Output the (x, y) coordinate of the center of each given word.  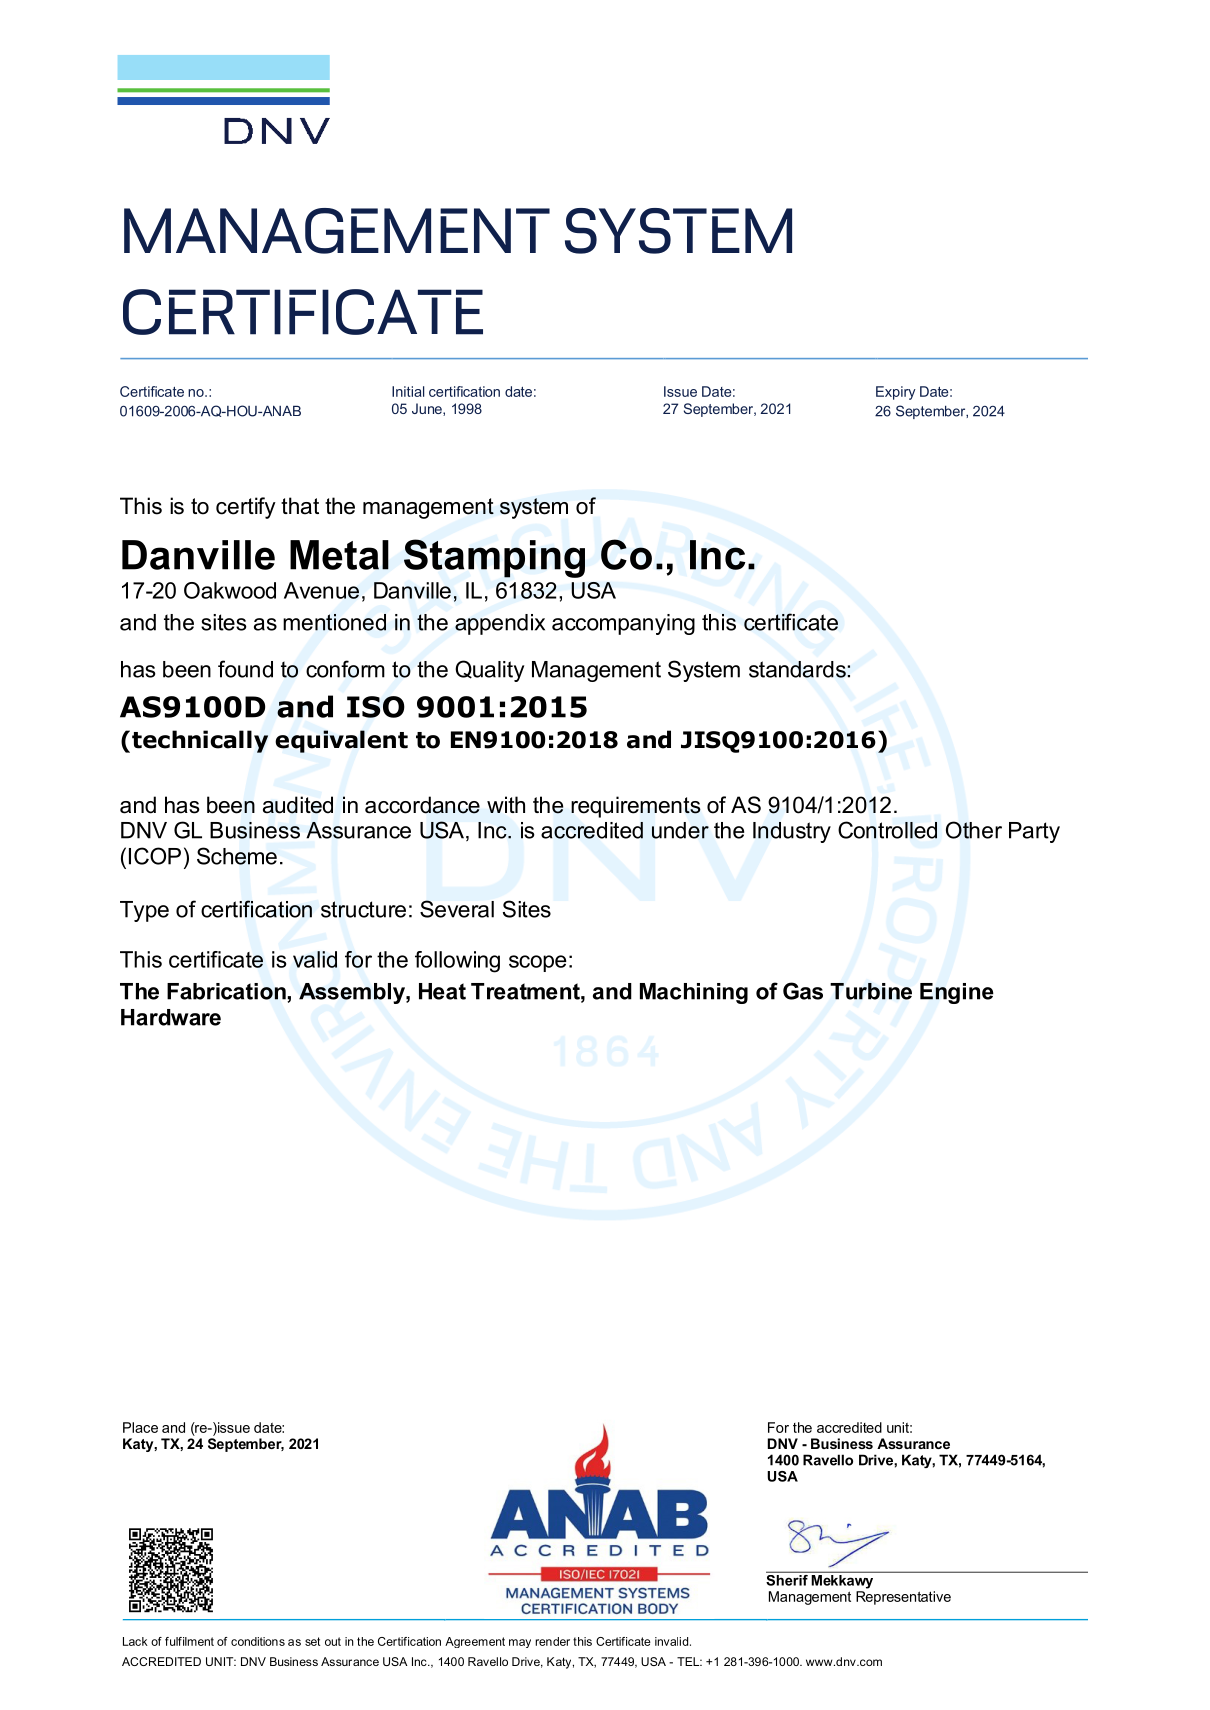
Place (140, 1427)
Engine (957, 993)
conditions (258, 1641)
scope (538, 963)
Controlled (887, 830)
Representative (903, 1598)
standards (798, 669)
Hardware (171, 1017)
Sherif (788, 1579)
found (245, 669)
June (428, 409)
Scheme (237, 856)
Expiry (896, 393)
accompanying (623, 624)
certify (246, 508)
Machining (694, 993)
